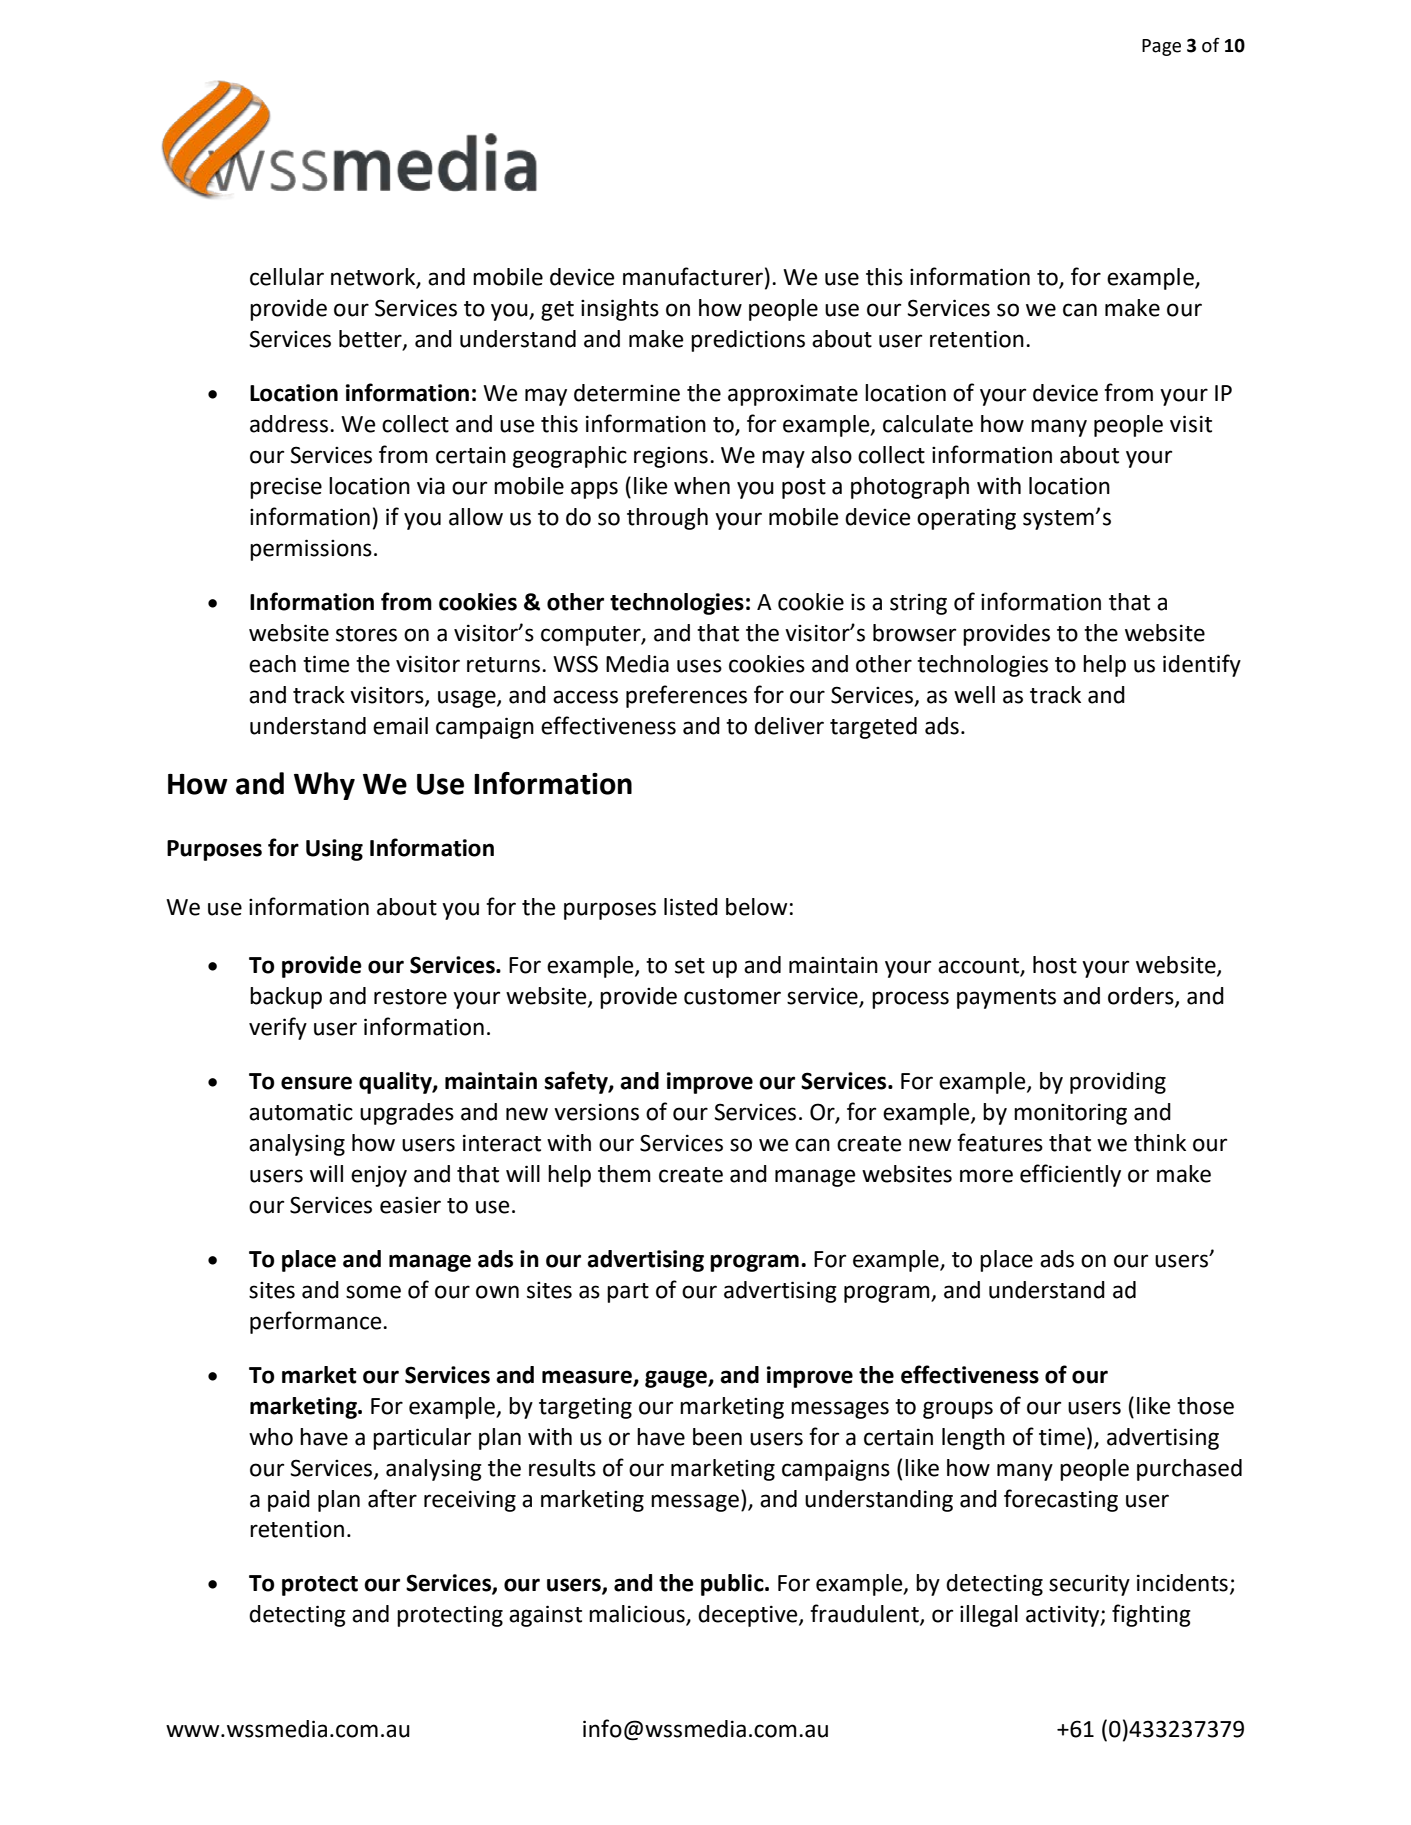 Image resolution: width=1411 pixels, height=1825 pixels. What do you see at coordinates (702, 486) in the screenshot?
I see `when` at bounding box center [702, 486].
